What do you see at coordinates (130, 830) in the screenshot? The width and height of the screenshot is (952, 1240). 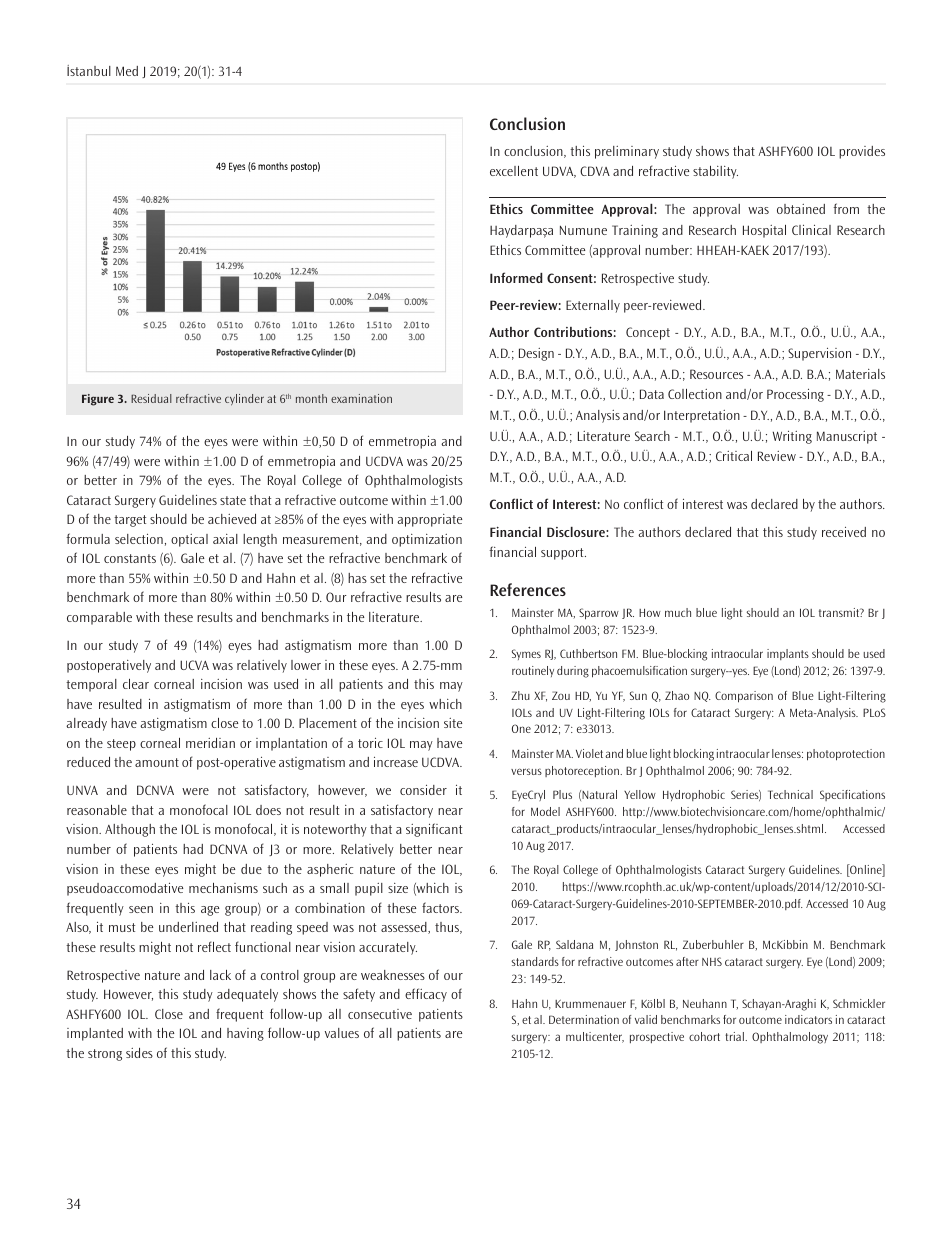 I see `Although` at bounding box center [130, 830].
